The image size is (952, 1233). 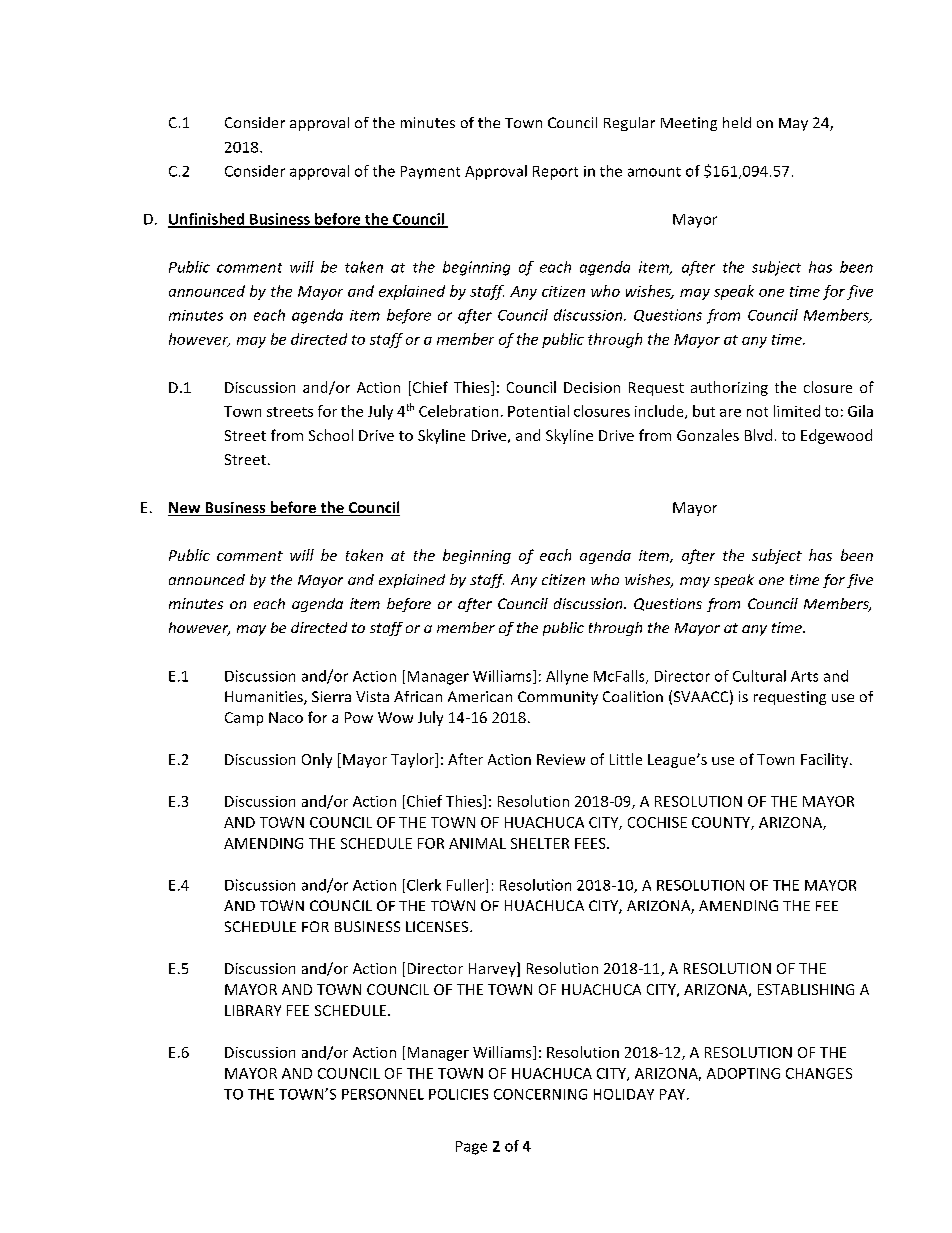 I want to click on School, so click(x=331, y=435).
